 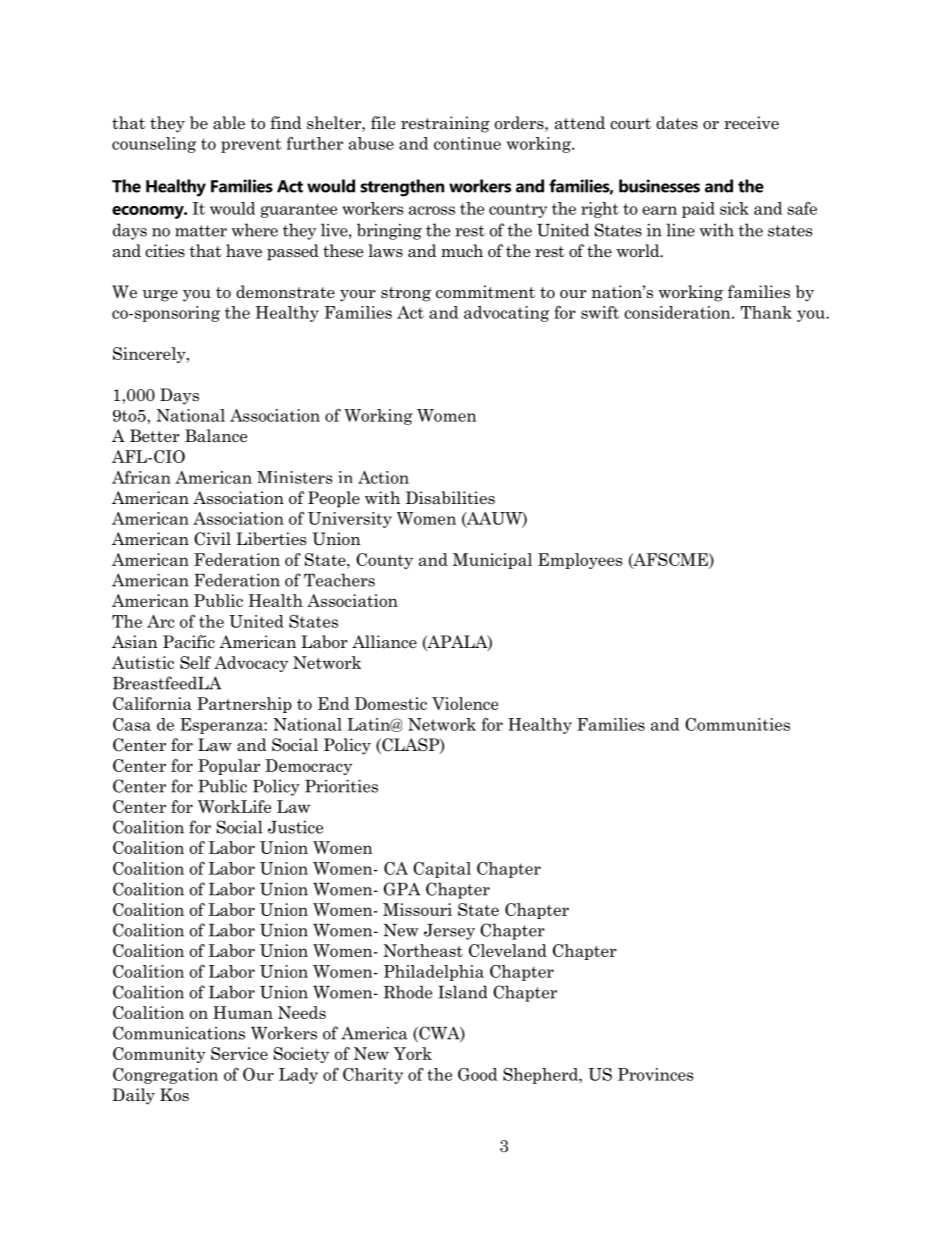 What do you see at coordinates (751, 122) in the document?
I see `receive` at bounding box center [751, 122].
